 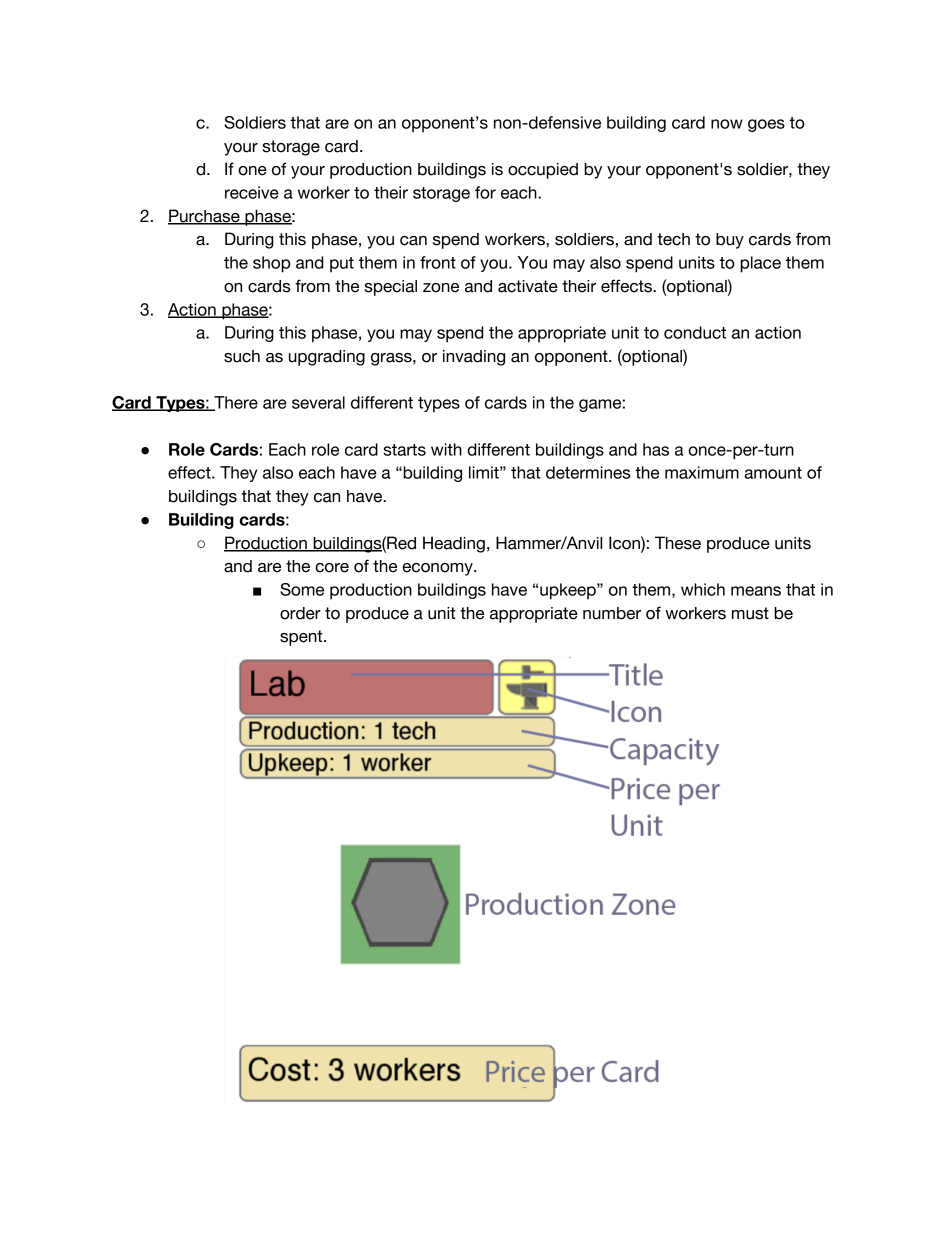 What do you see at coordinates (242, 356) in the document?
I see `such` at bounding box center [242, 356].
